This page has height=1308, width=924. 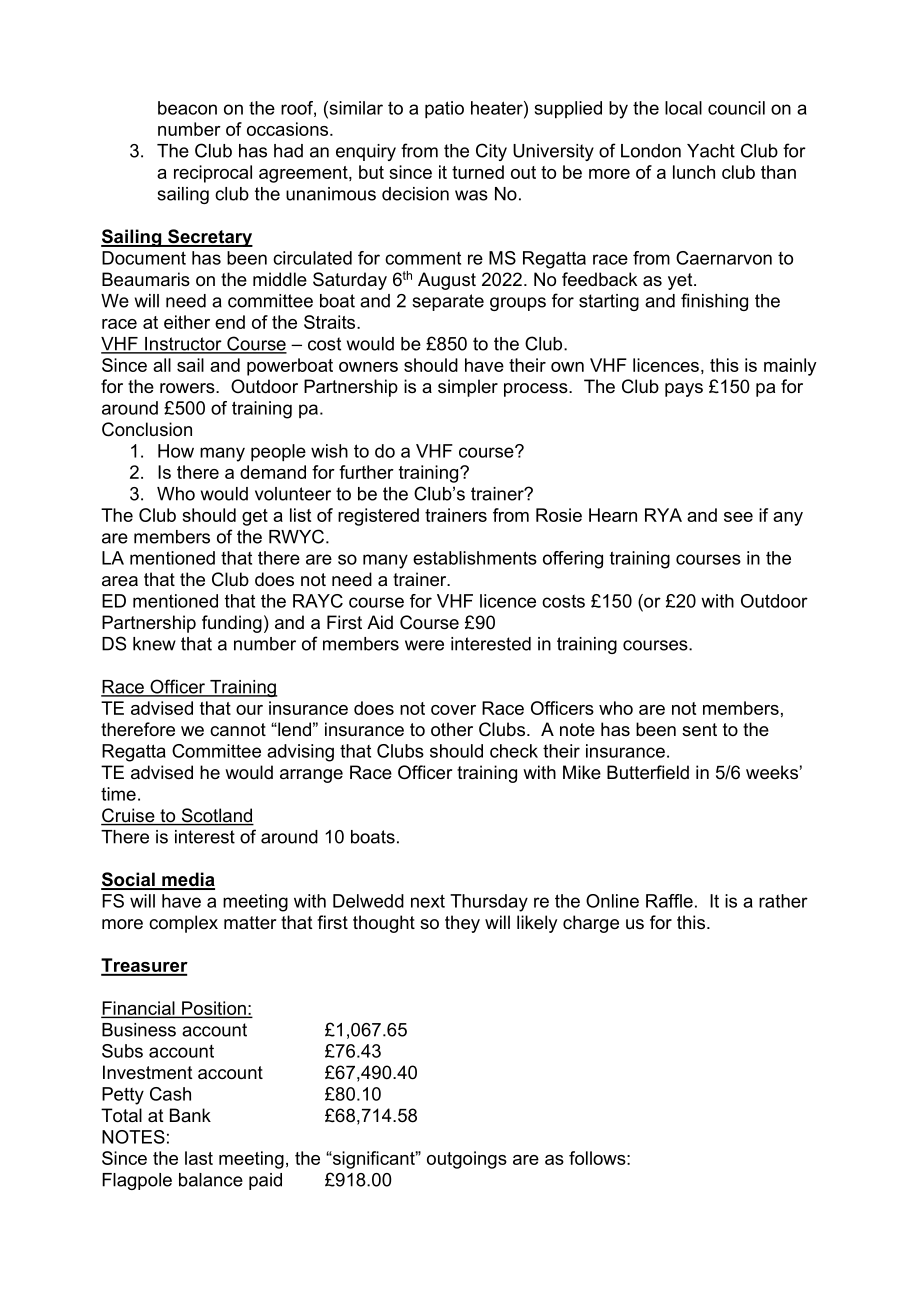 I want to click on sent, so click(x=699, y=730).
